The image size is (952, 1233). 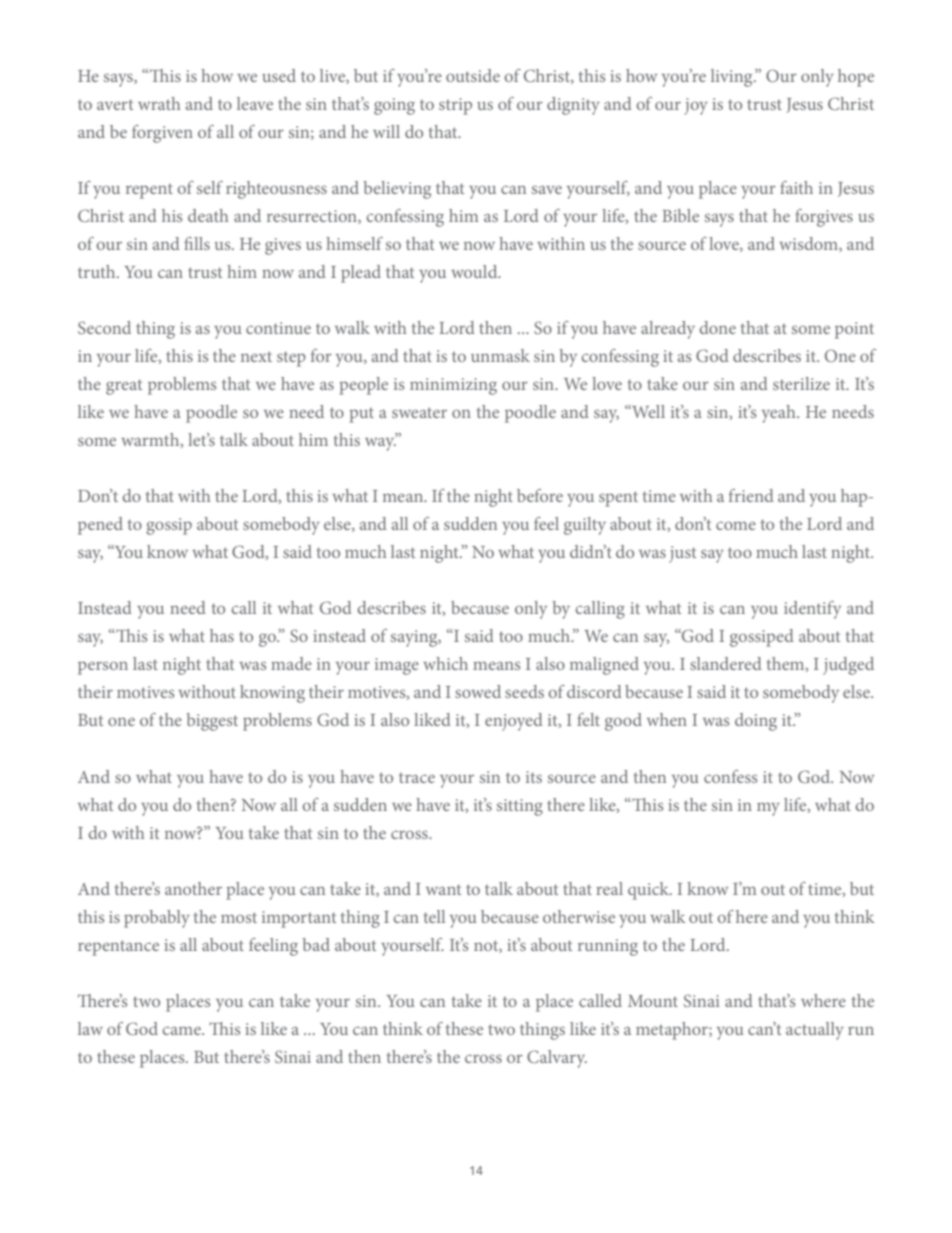 What do you see at coordinates (733, 78) in the screenshot?
I see `living` at bounding box center [733, 78].
